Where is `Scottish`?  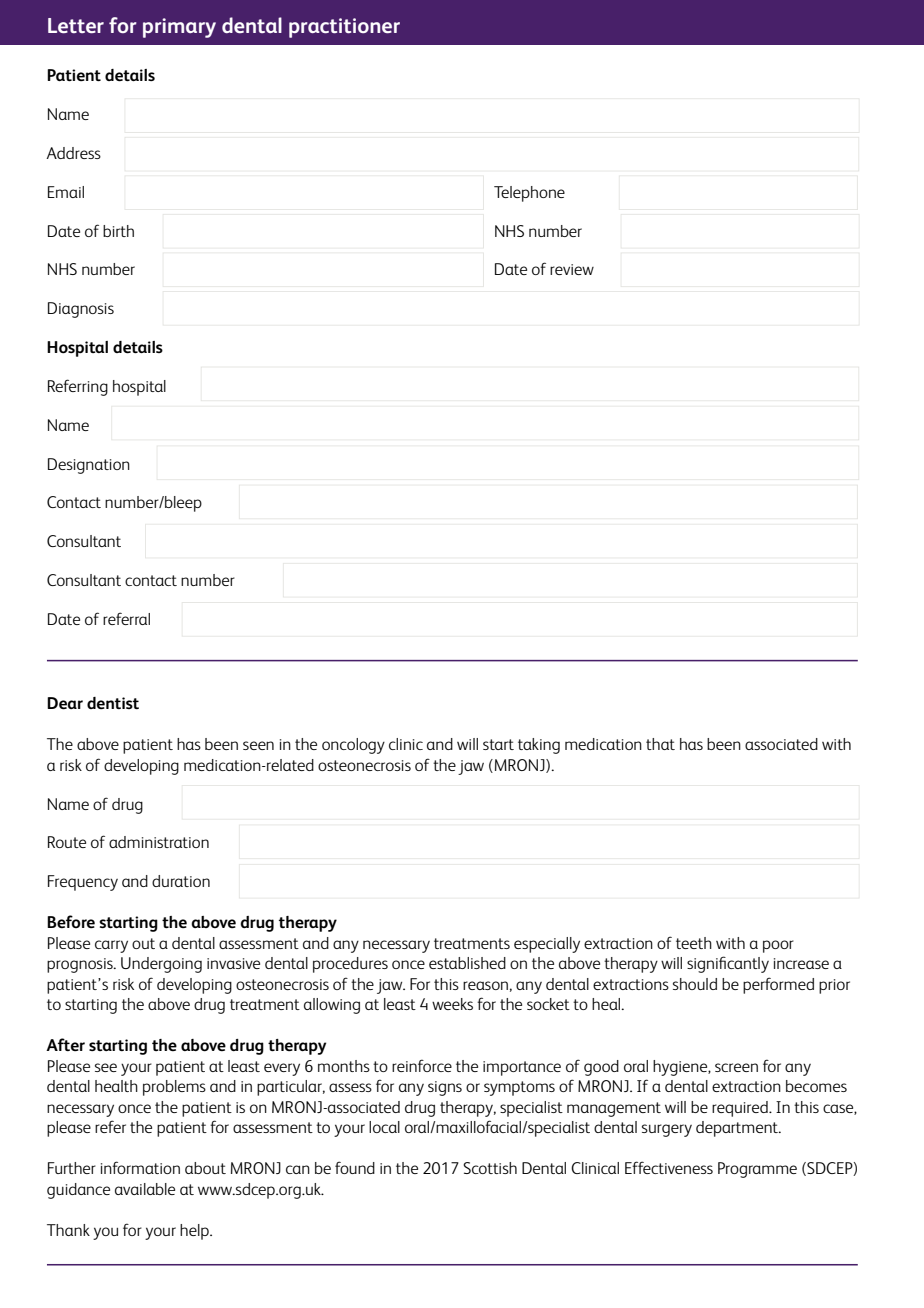 Scottish is located at coordinates (490, 1168).
